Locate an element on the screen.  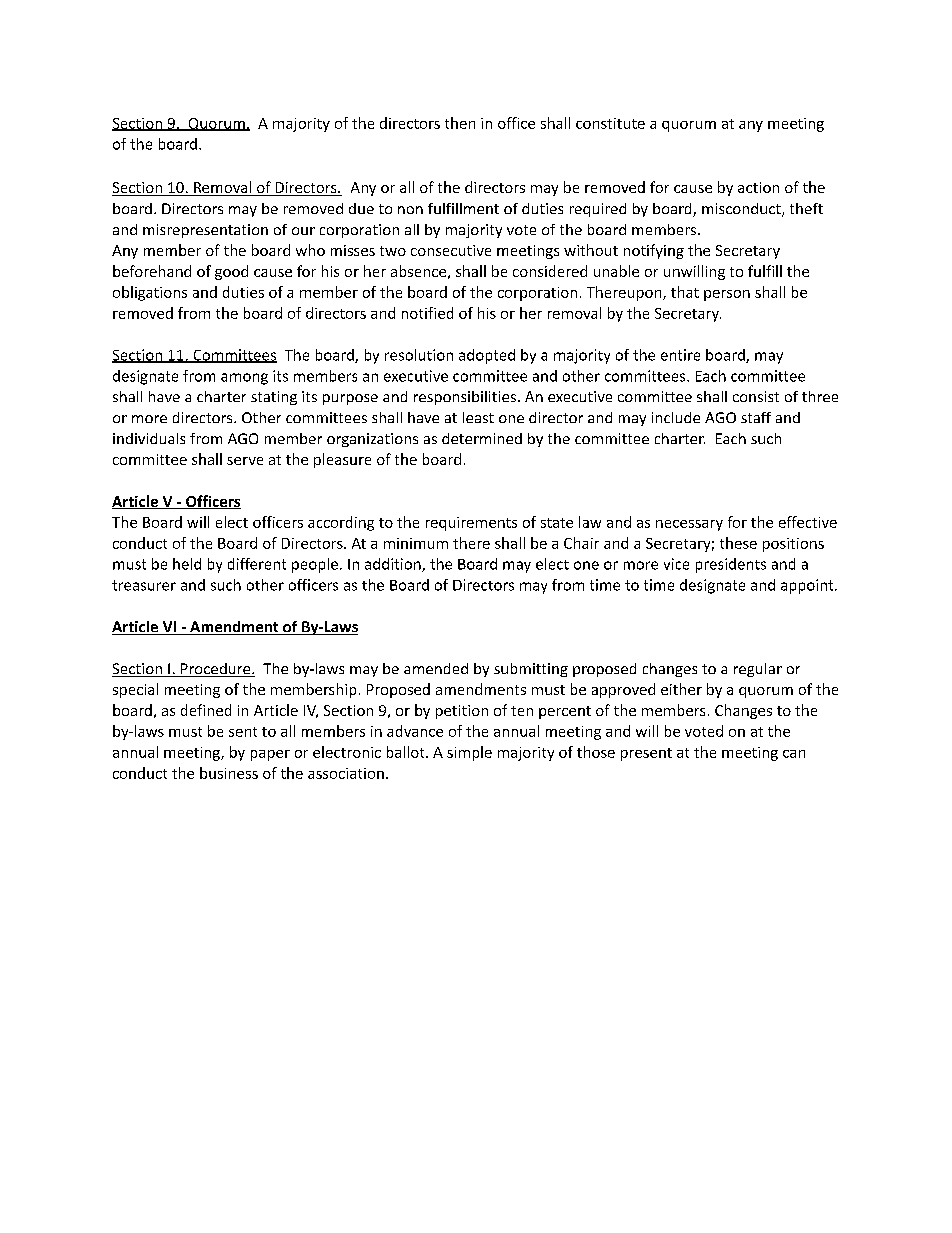
held is located at coordinates (187, 564).
